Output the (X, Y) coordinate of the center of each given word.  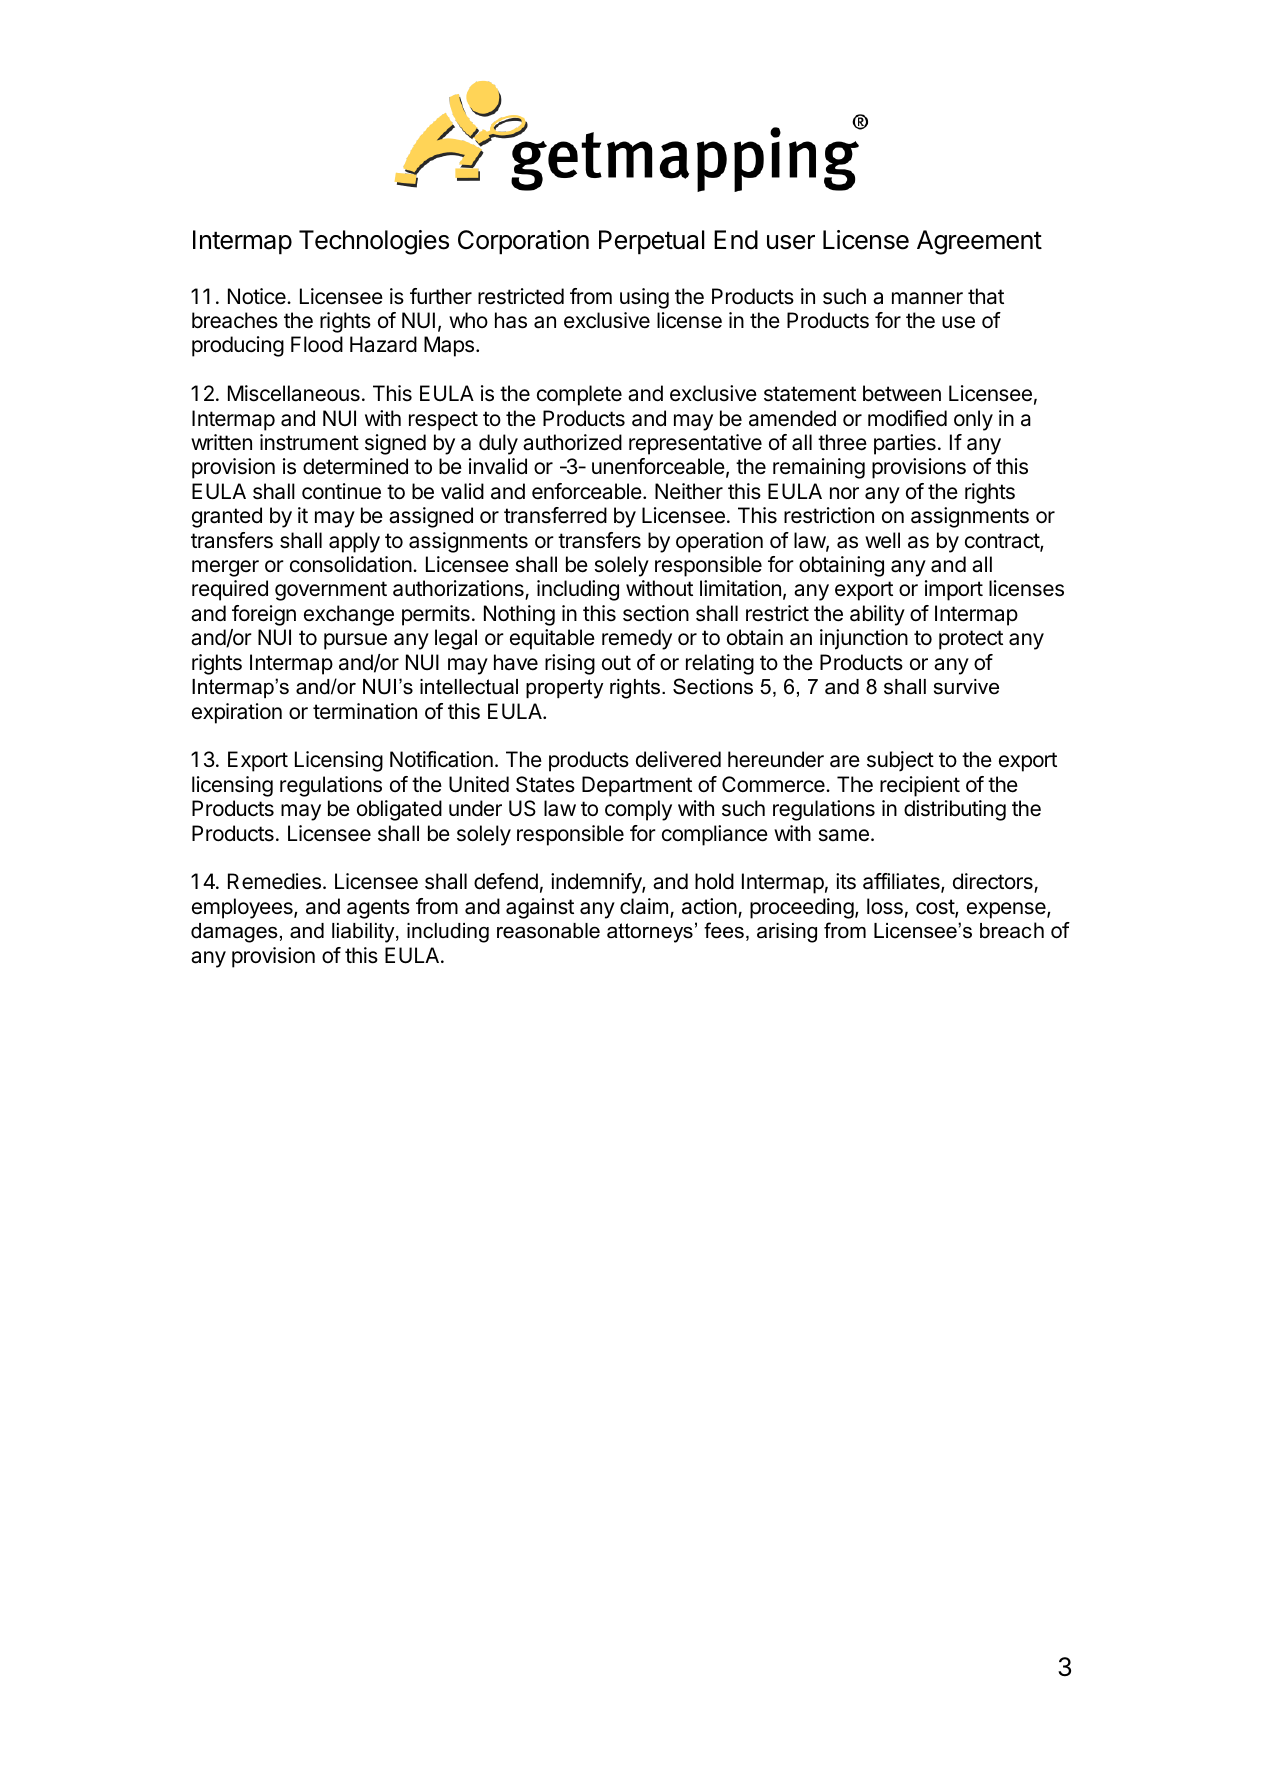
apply (354, 542)
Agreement (979, 242)
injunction (864, 639)
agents (378, 909)
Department (637, 786)
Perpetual (652, 242)
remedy (637, 639)
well (882, 540)
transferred (555, 515)
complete (579, 395)
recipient (920, 786)
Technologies (374, 242)
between (902, 393)
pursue (355, 641)
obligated (399, 810)
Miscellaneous (294, 393)
